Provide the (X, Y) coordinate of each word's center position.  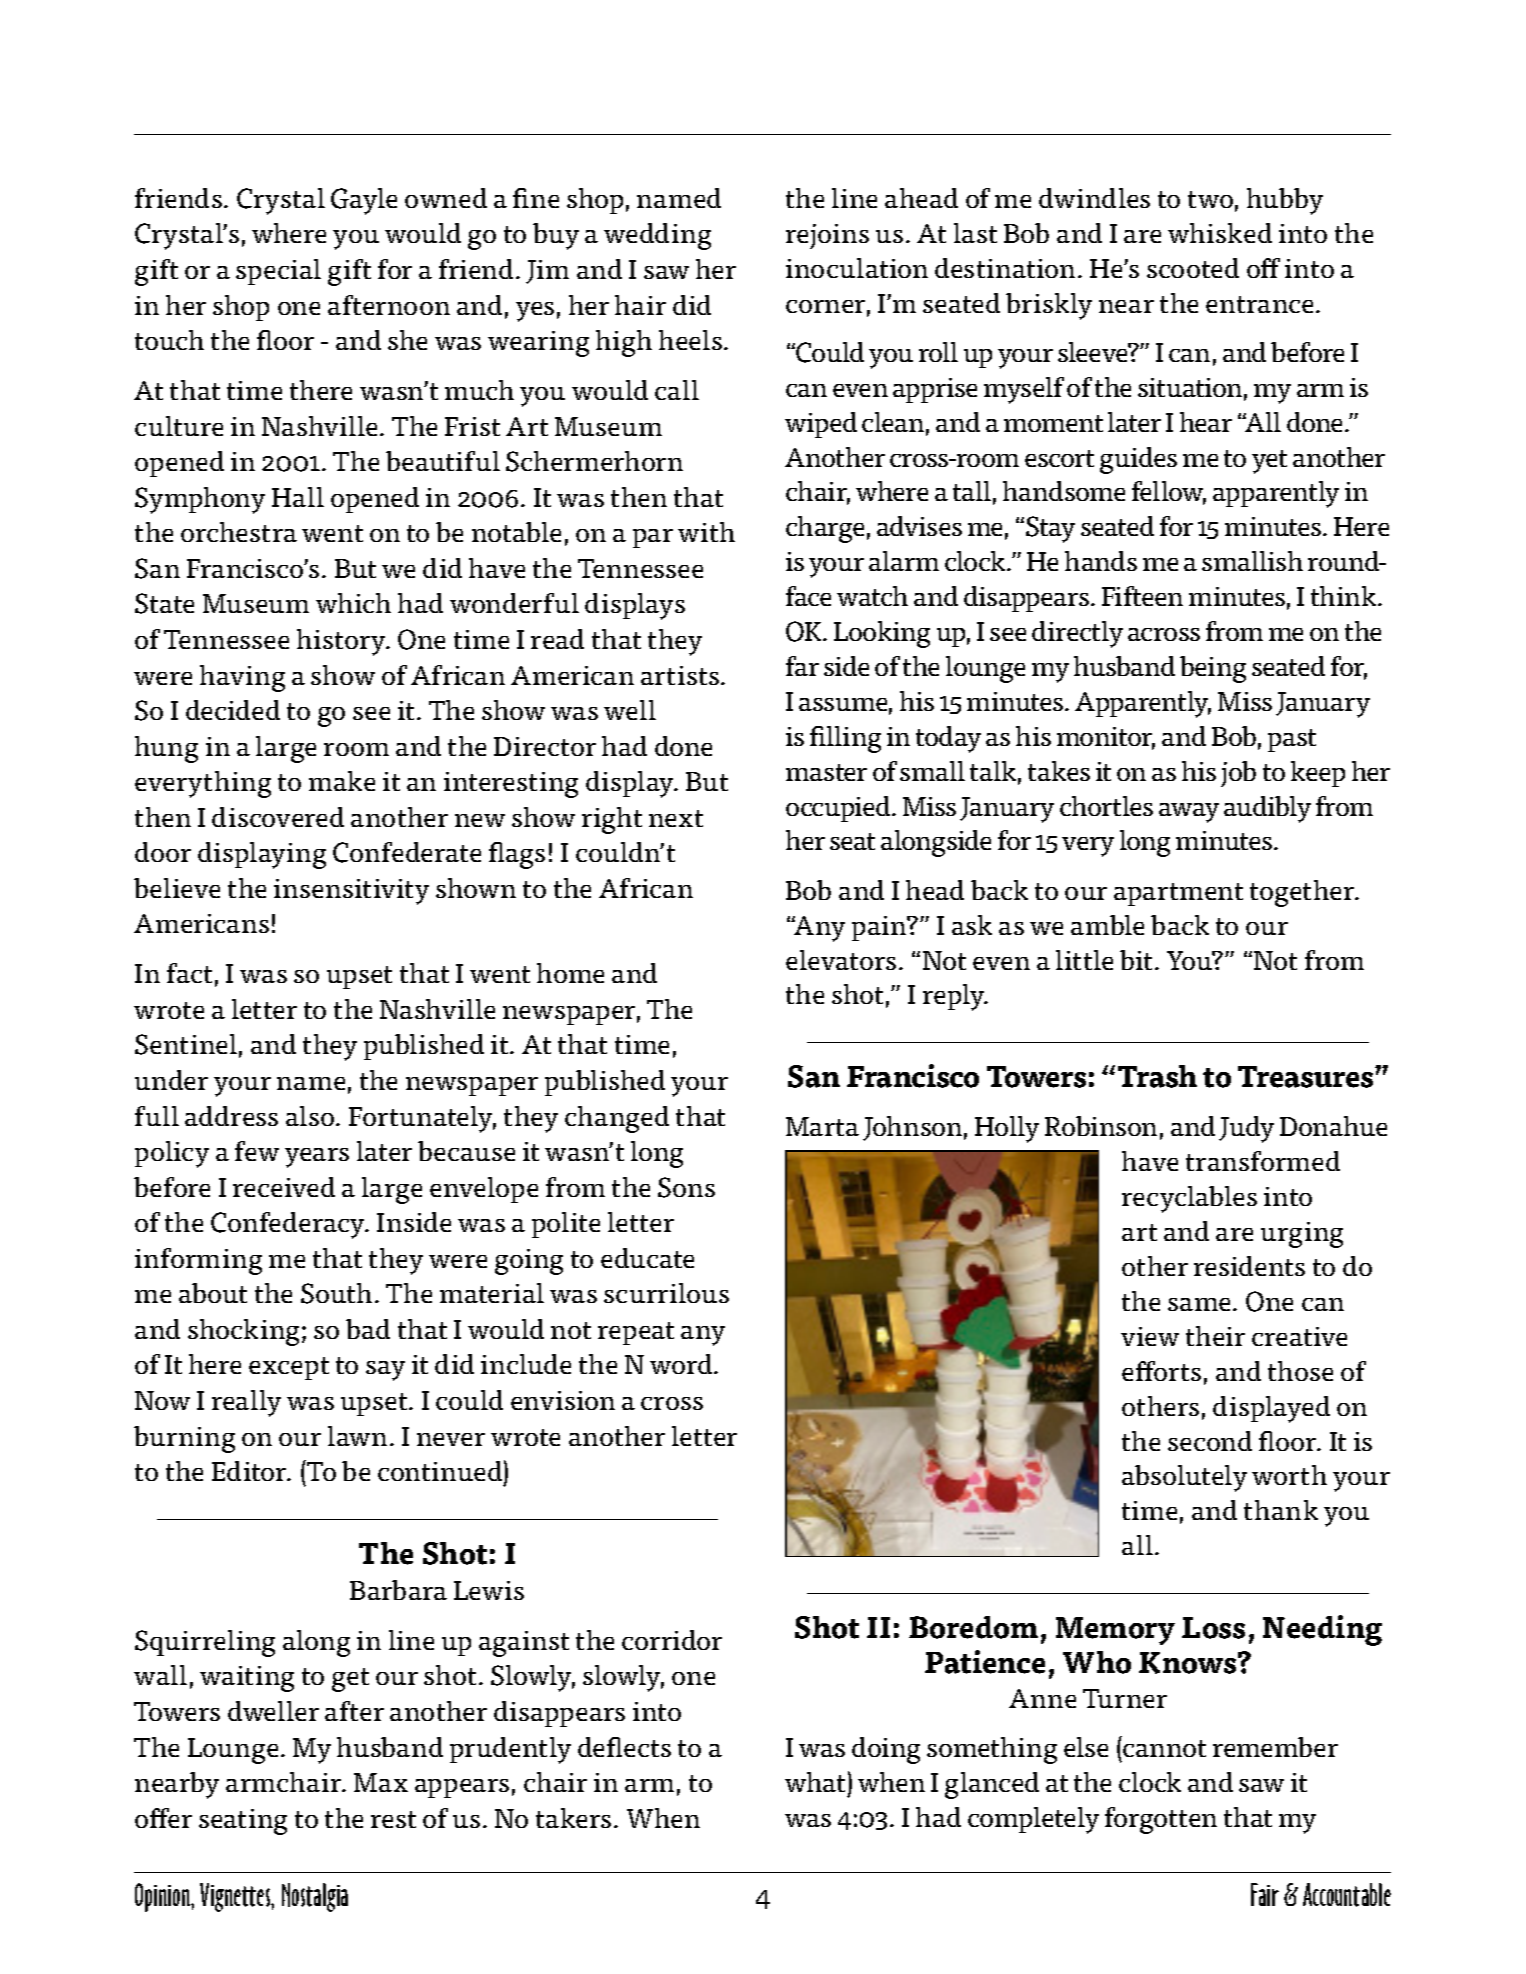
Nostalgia (315, 1897)
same (1201, 1304)
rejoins (827, 236)
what (815, 1782)
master (826, 772)
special (278, 272)
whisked (1220, 233)
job (1238, 774)
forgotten (1161, 1820)
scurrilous (666, 1293)
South (336, 1293)
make (342, 781)
